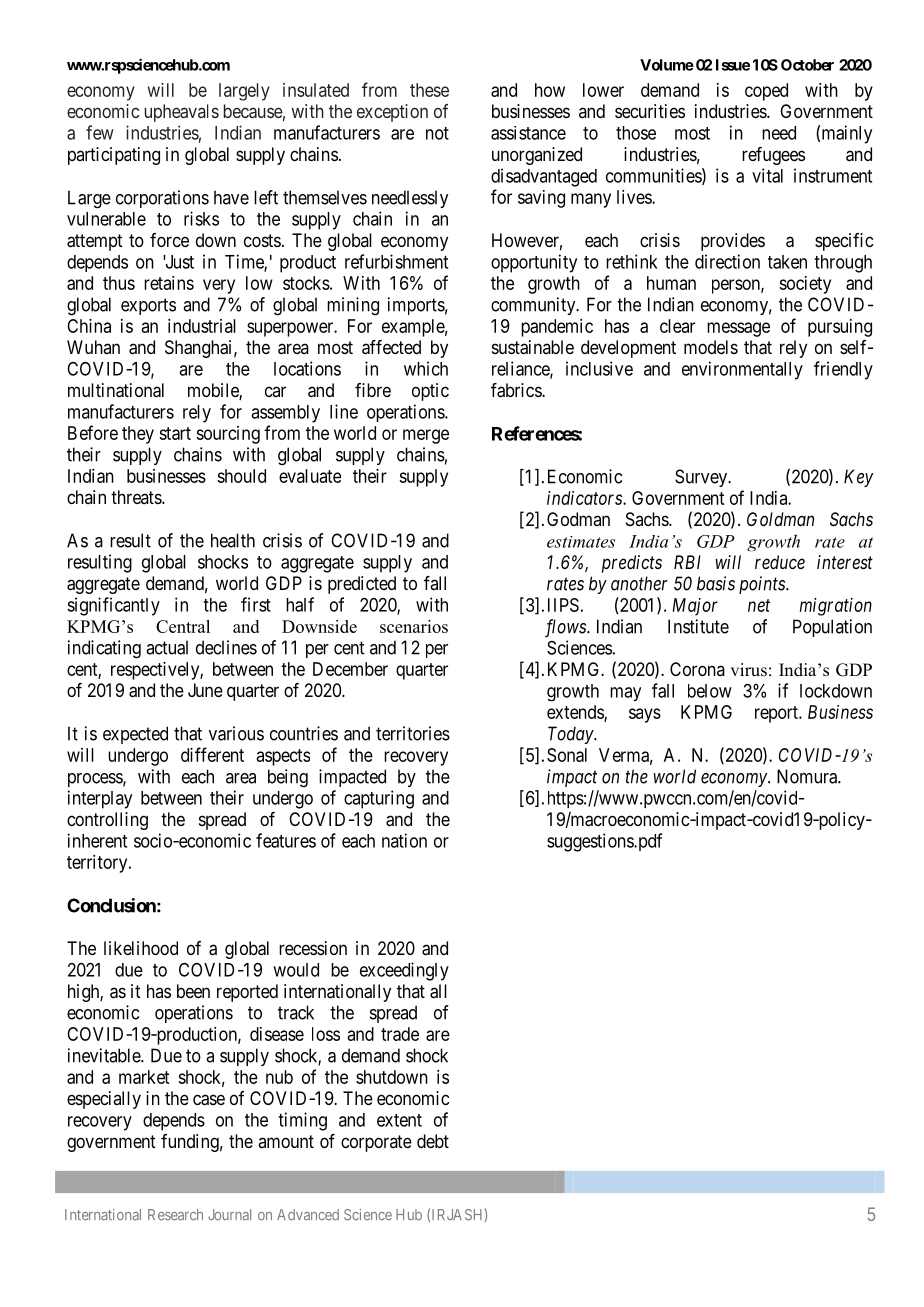 This screenshot has height=1307, width=924. What do you see at coordinates (182, 113) in the screenshot?
I see `upheavals` at bounding box center [182, 113].
